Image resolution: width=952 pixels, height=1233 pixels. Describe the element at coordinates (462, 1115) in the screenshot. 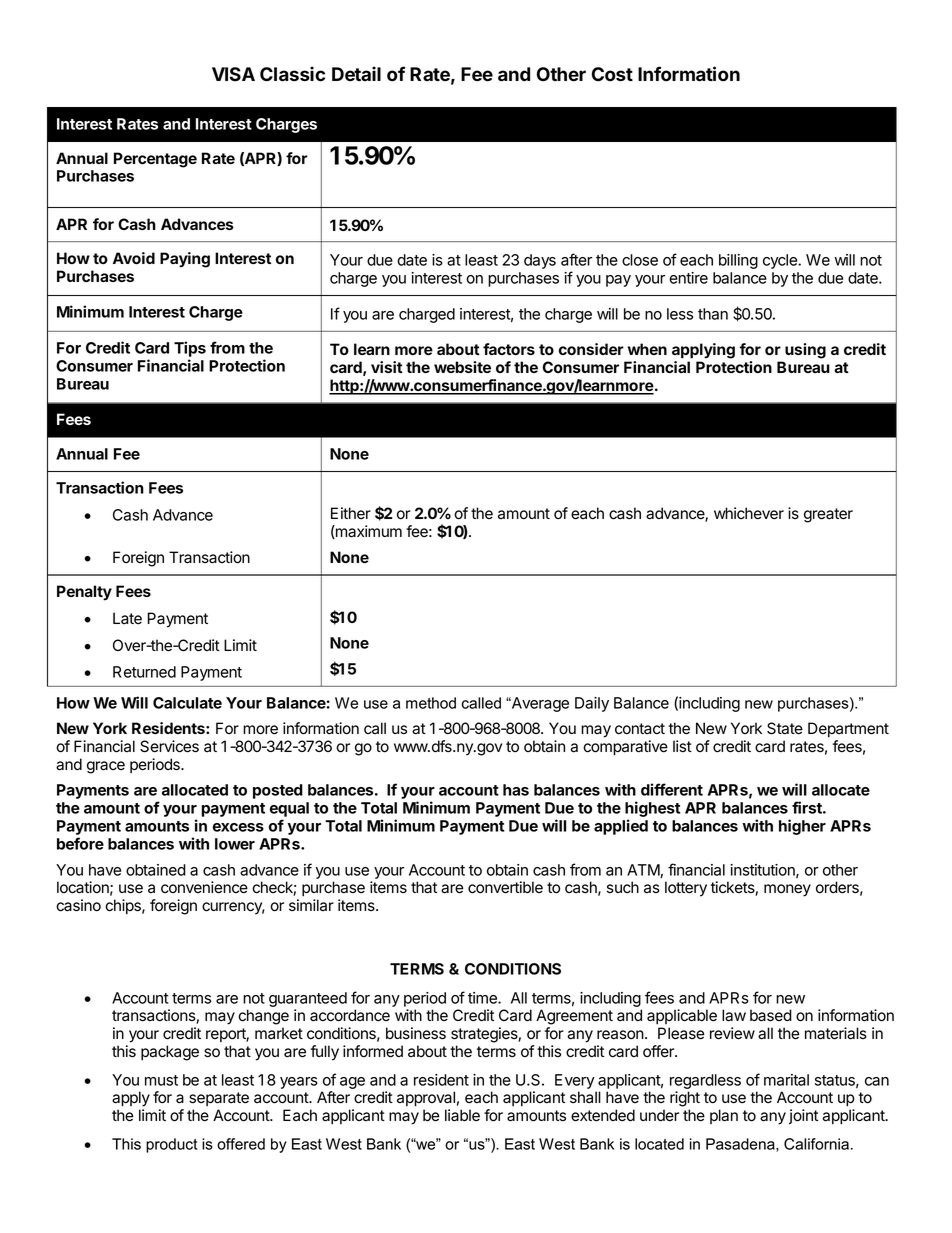

I see `liable` at that location.
